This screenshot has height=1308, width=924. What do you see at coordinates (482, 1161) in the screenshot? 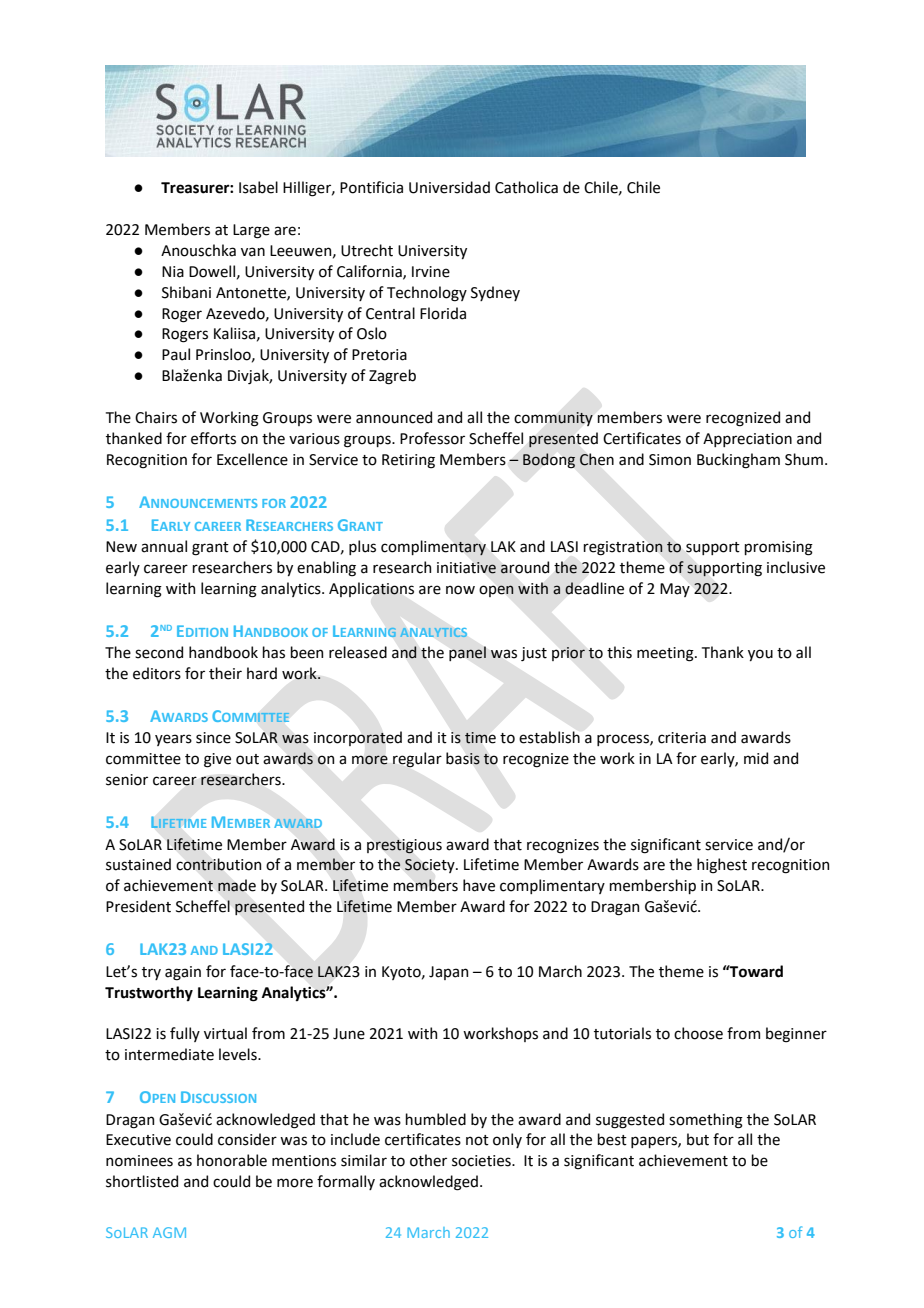
I see `societies` at bounding box center [482, 1161].
